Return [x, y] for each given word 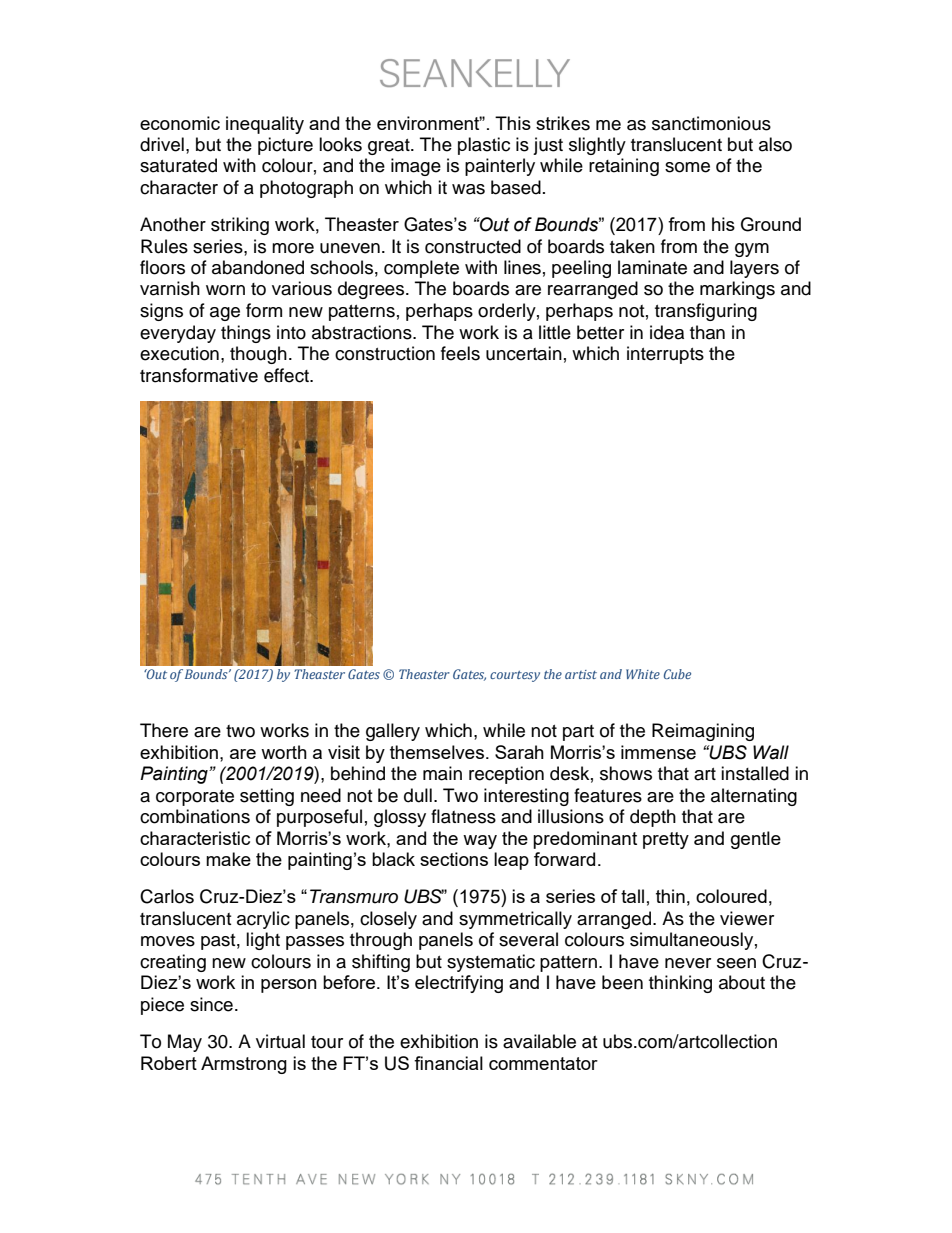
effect [287, 375]
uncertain [524, 353]
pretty [666, 840]
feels [460, 353]
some [687, 167]
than [707, 332]
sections [454, 859]
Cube [677, 674]
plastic [484, 146]
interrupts [665, 355]
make [228, 859]
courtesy [515, 676]
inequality [265, 125]
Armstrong [244, 1065]
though [258, 355]
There [164, 730]
